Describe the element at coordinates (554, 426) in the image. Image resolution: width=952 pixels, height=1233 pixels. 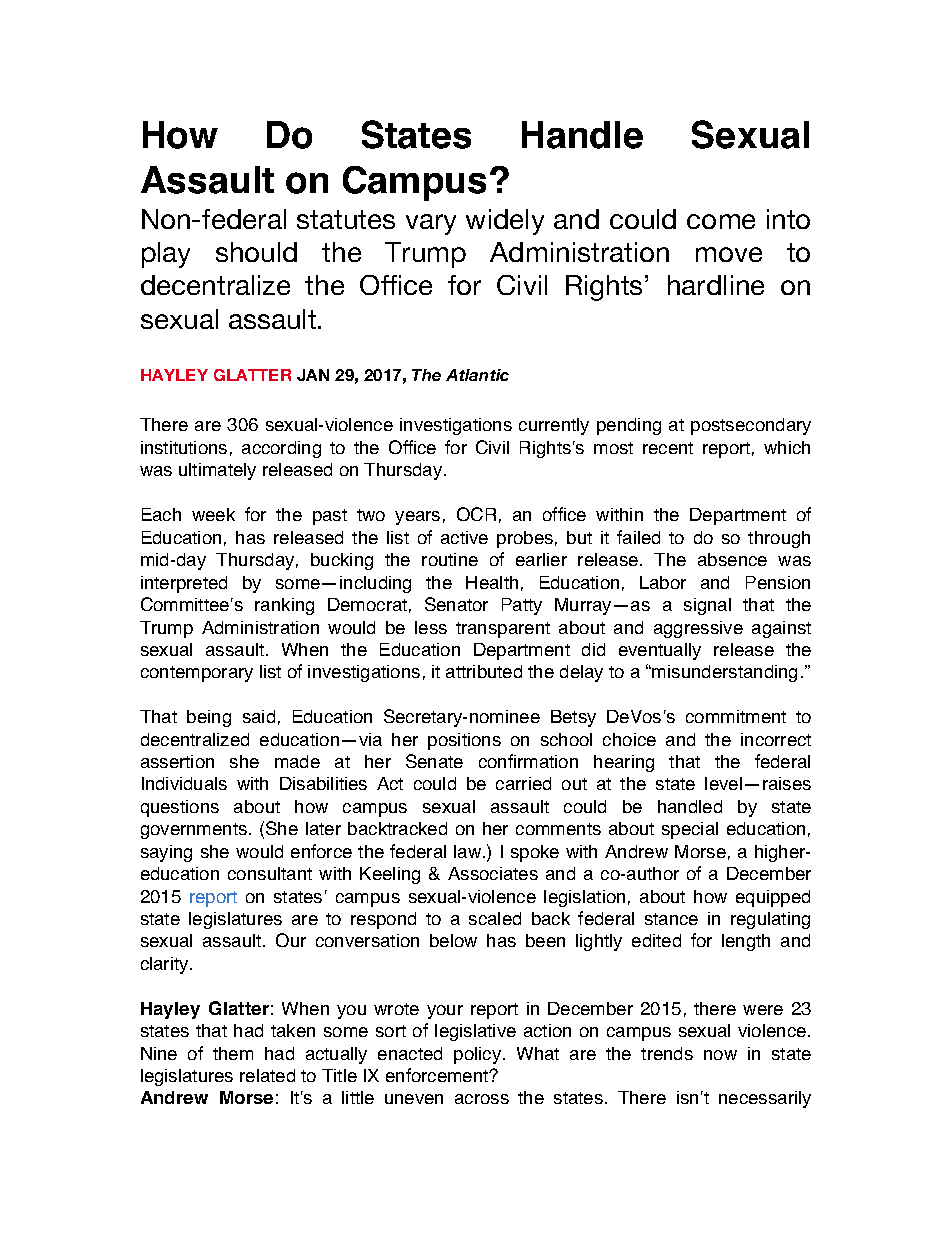
I see `currently` at that location.
